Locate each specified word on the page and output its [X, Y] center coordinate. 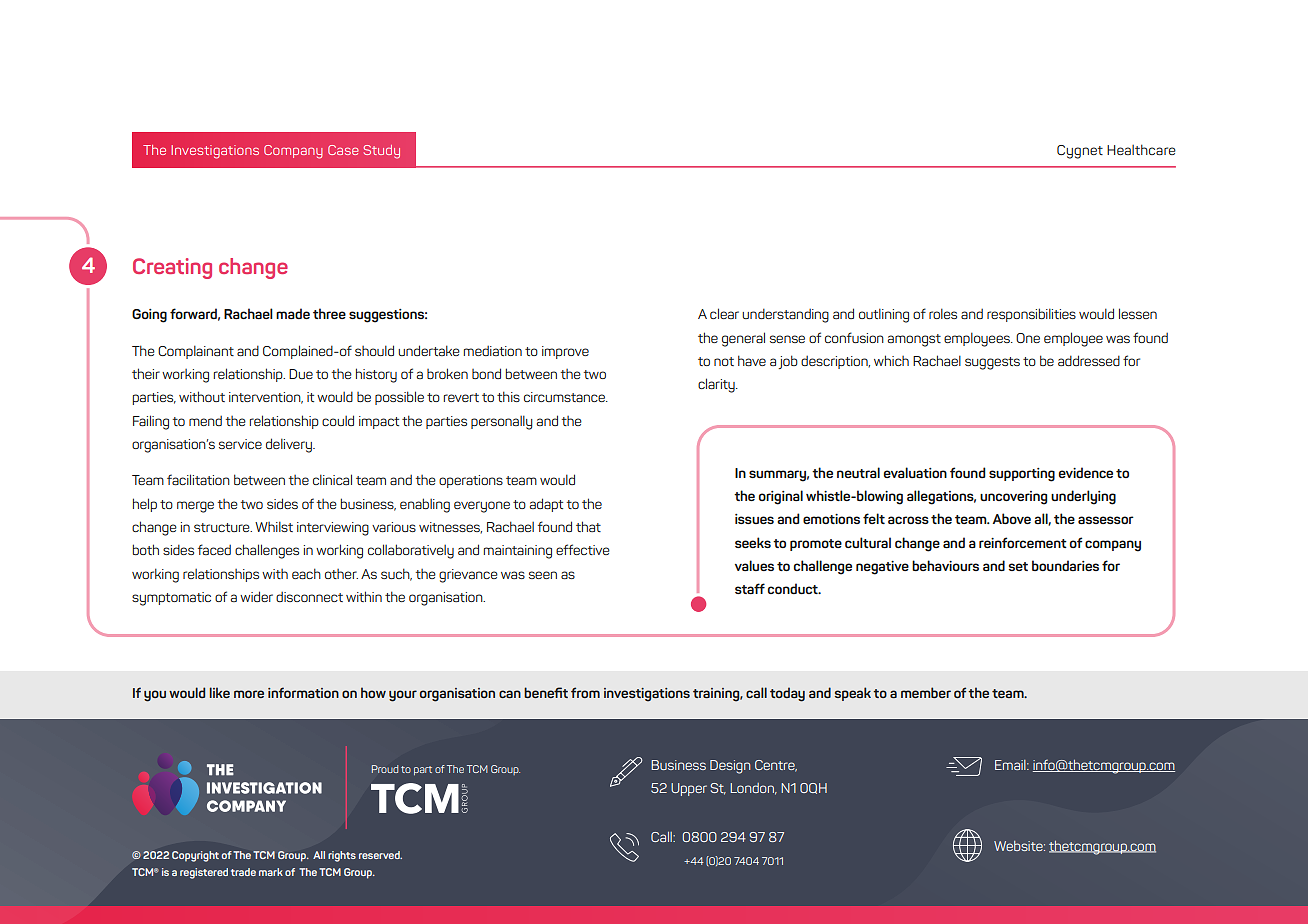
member [926, 692]
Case [343, 150]
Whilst [274, 526]
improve [565, 352]
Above [1011, 518]
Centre [776, 766]
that [588, 526]
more [249, 694]
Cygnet [1080, 152]
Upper [689, 789]
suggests [992, 363]
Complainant [196, 352]
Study [382, 152]
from [585, 692]
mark [271, 872]
